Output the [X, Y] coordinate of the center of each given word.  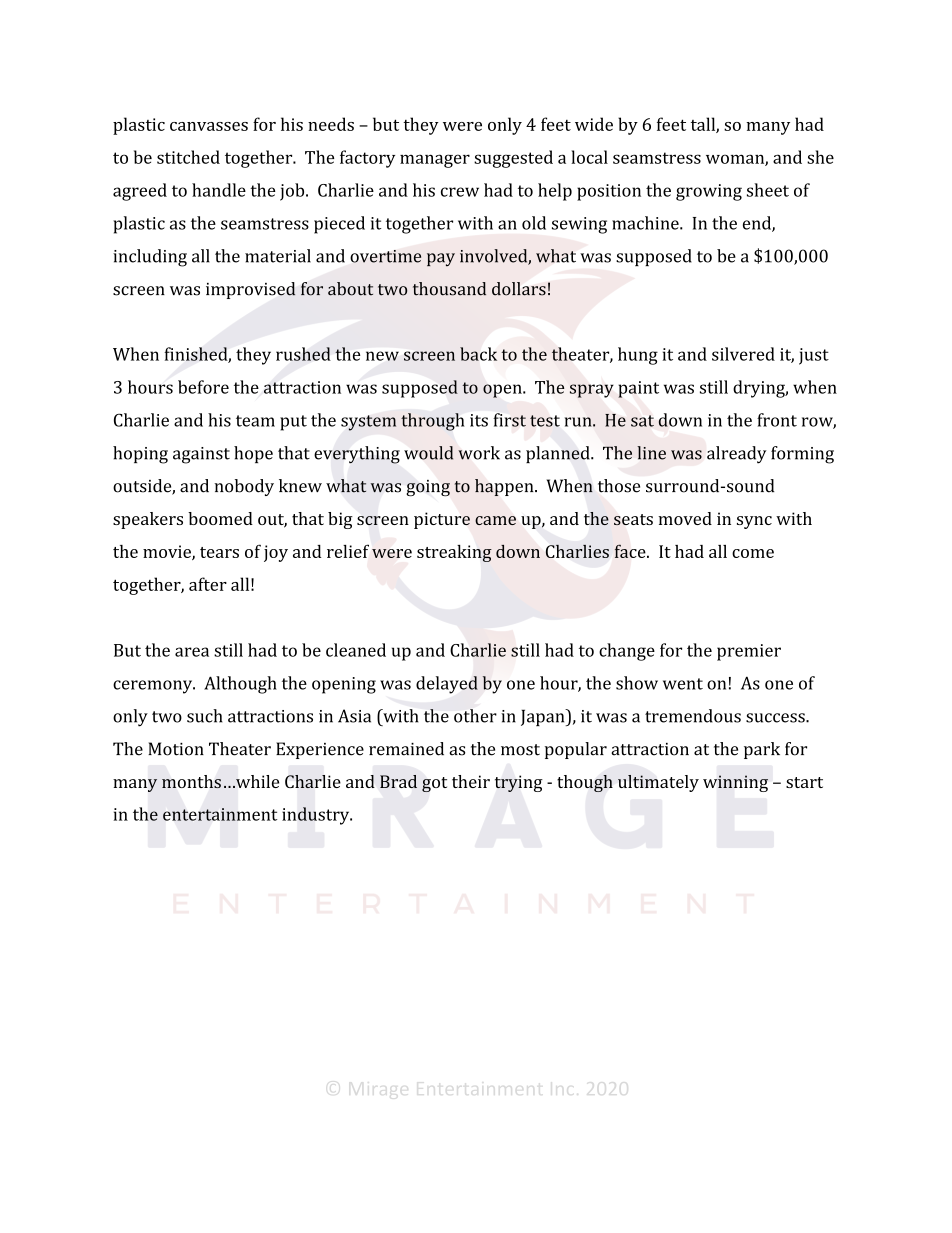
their [471, 781]
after [208, 584]
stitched [188, 157]
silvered [743, 354]
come [753, 553]
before [203, 387]
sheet [768, 190]
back [478, 354]
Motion [176, 749]
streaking [454, 553]
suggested [513, 159]
